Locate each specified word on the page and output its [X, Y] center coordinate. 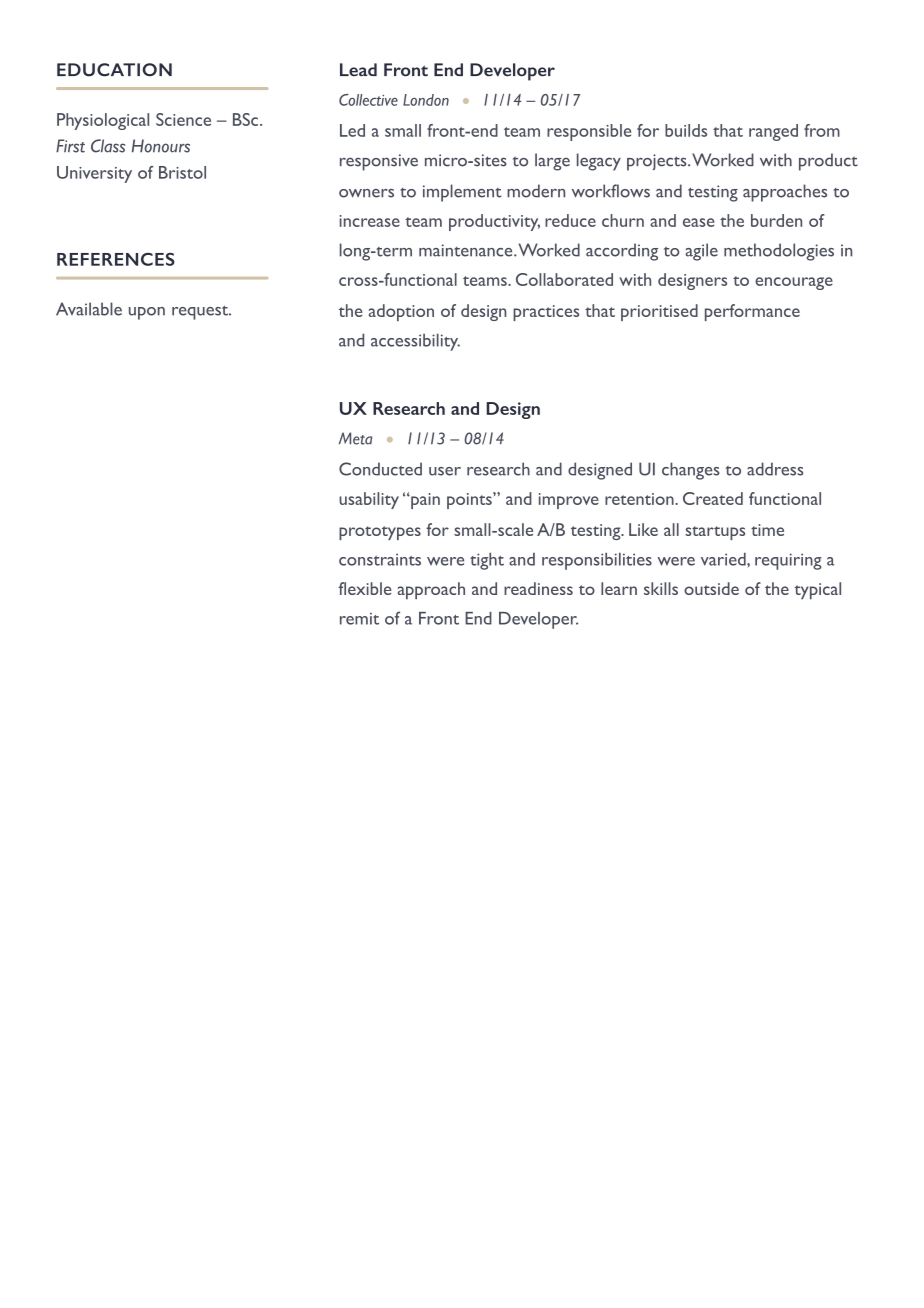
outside [711, 588]
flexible [365, 588]
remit [359, 619]
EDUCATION [114, 70]
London [426, 100]
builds [686, 130]
